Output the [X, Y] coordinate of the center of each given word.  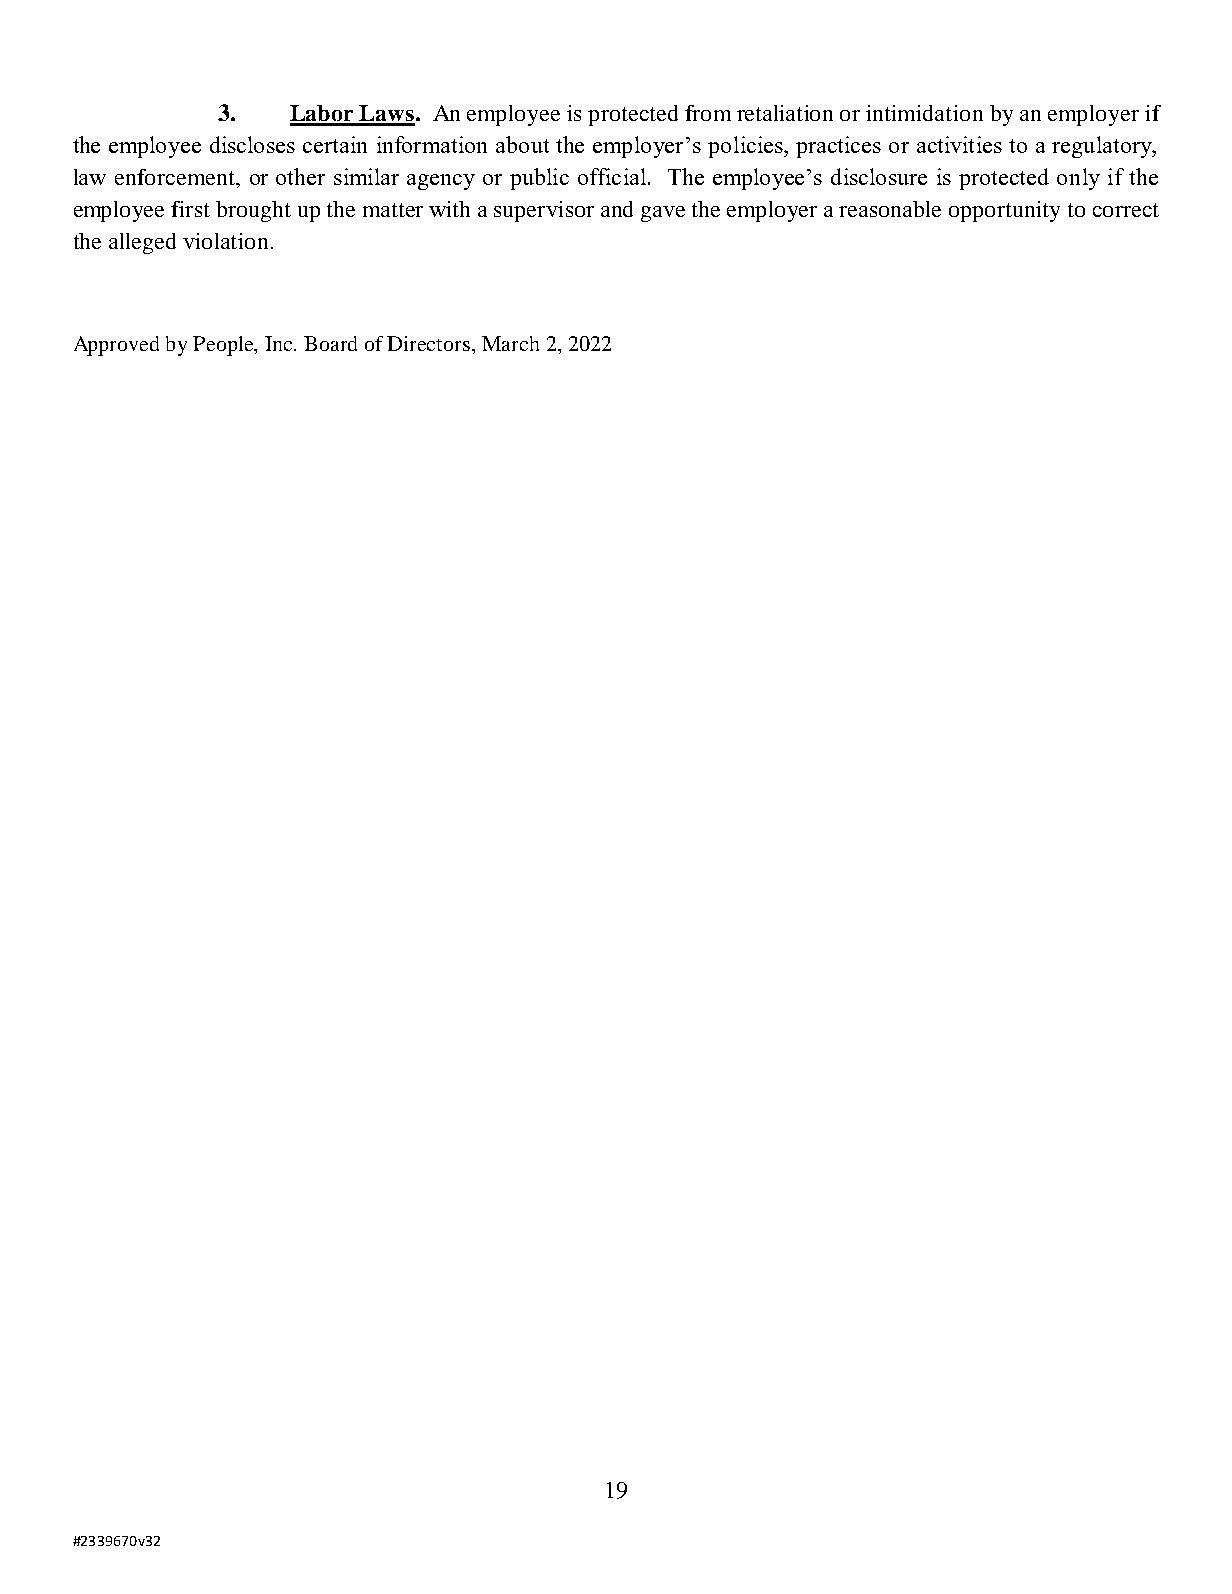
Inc [280, 343]
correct [1126, 210]
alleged [142, 243]
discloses [252, 144]
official [614, 176]
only [1078, 179]
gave [663, 214]
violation [227, 241]
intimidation [924, 113]
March [510, 343]
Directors [428, 343]
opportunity [1004, 211]
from [708, 113]
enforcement [176, 177]
